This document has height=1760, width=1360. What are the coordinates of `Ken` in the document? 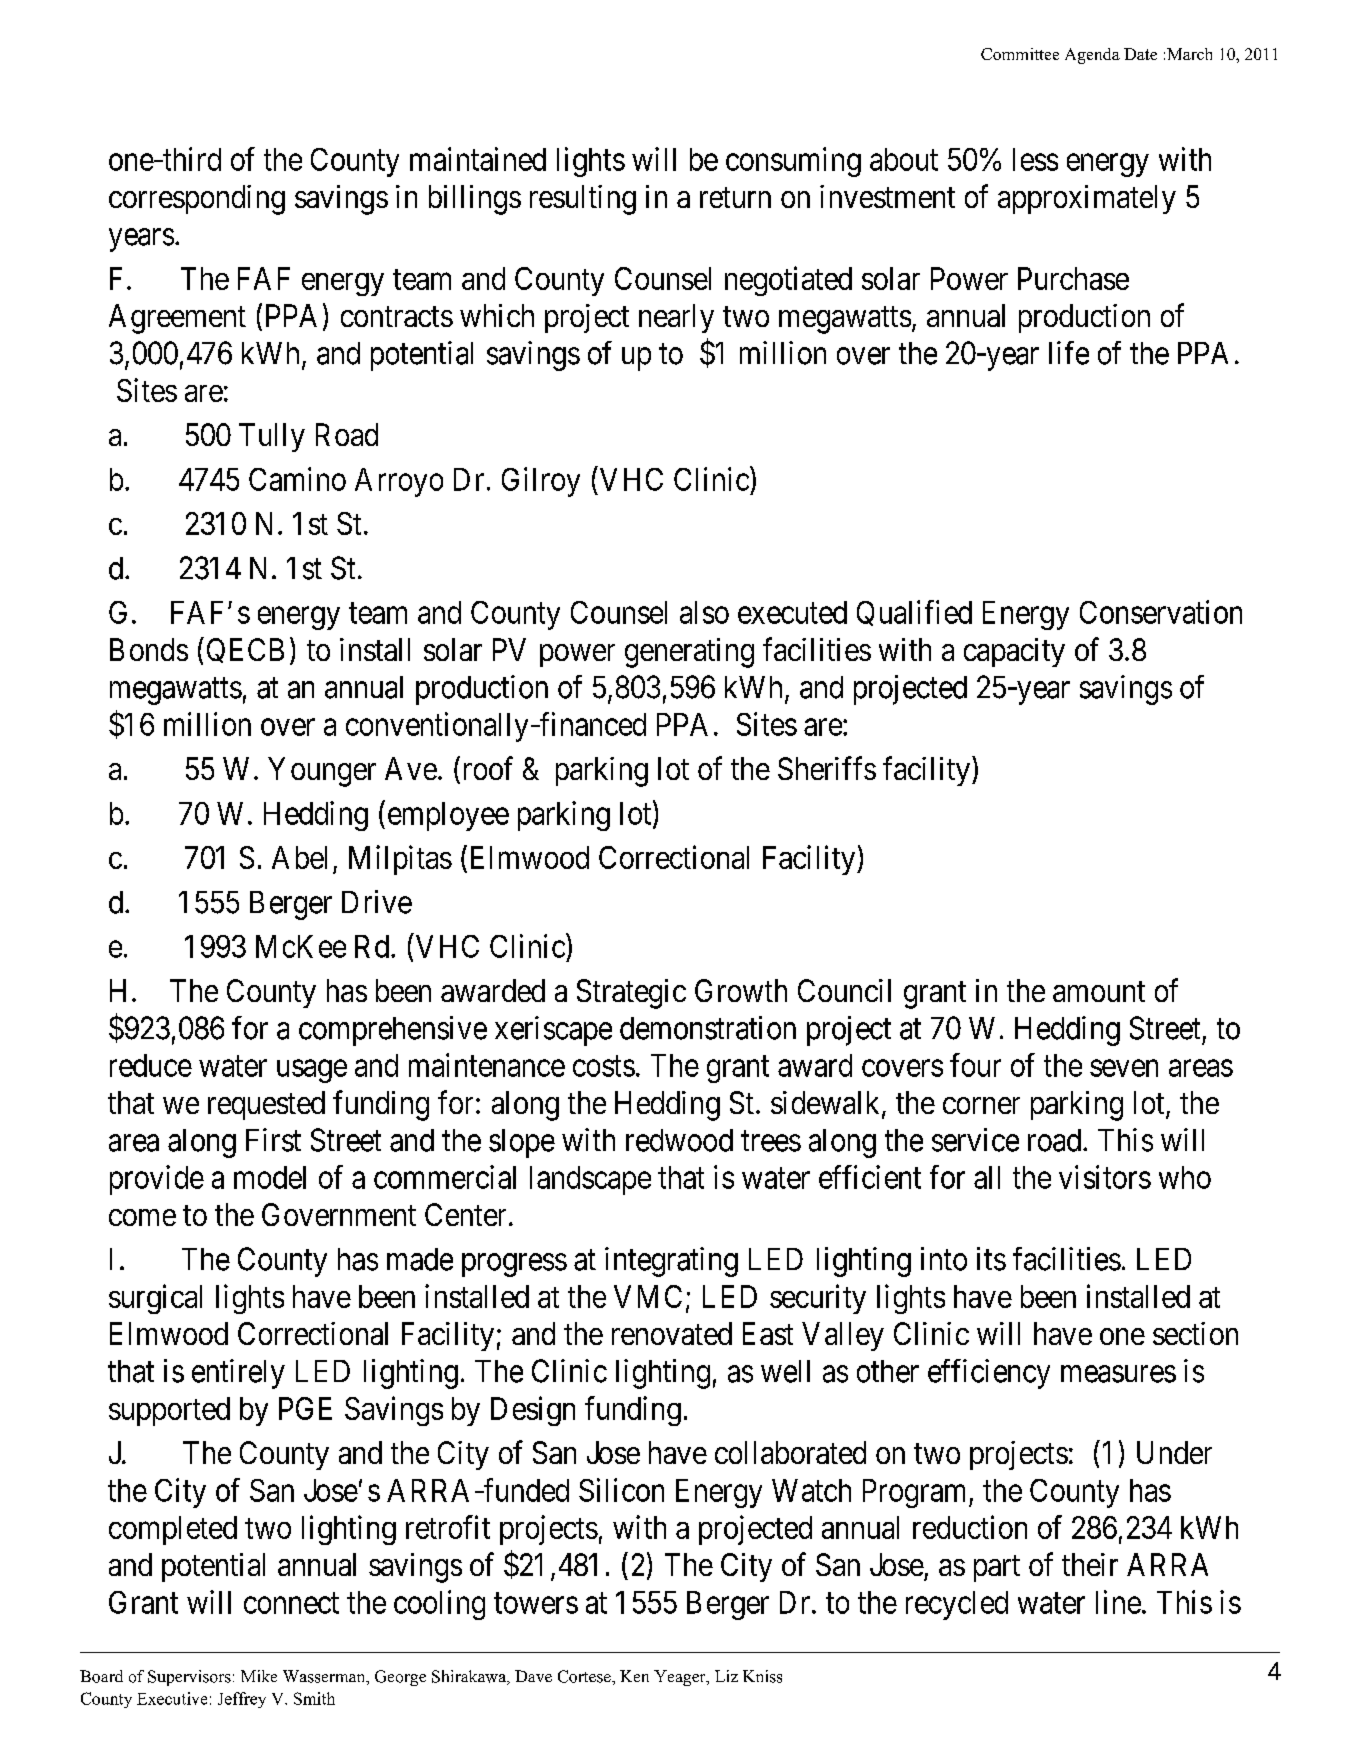 It's located at (634, 1676).
